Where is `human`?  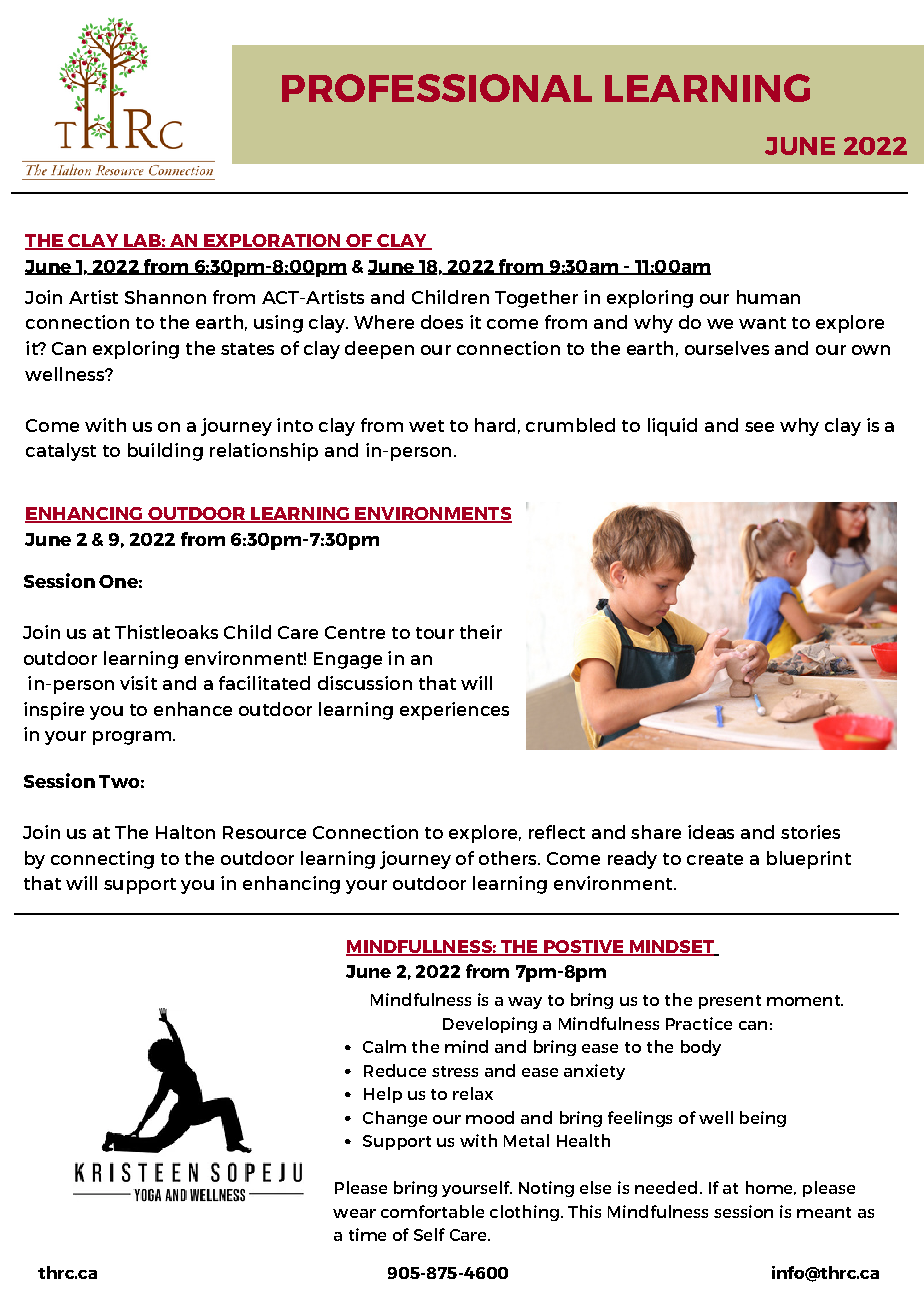
human is located at coordinates (768, 297).
